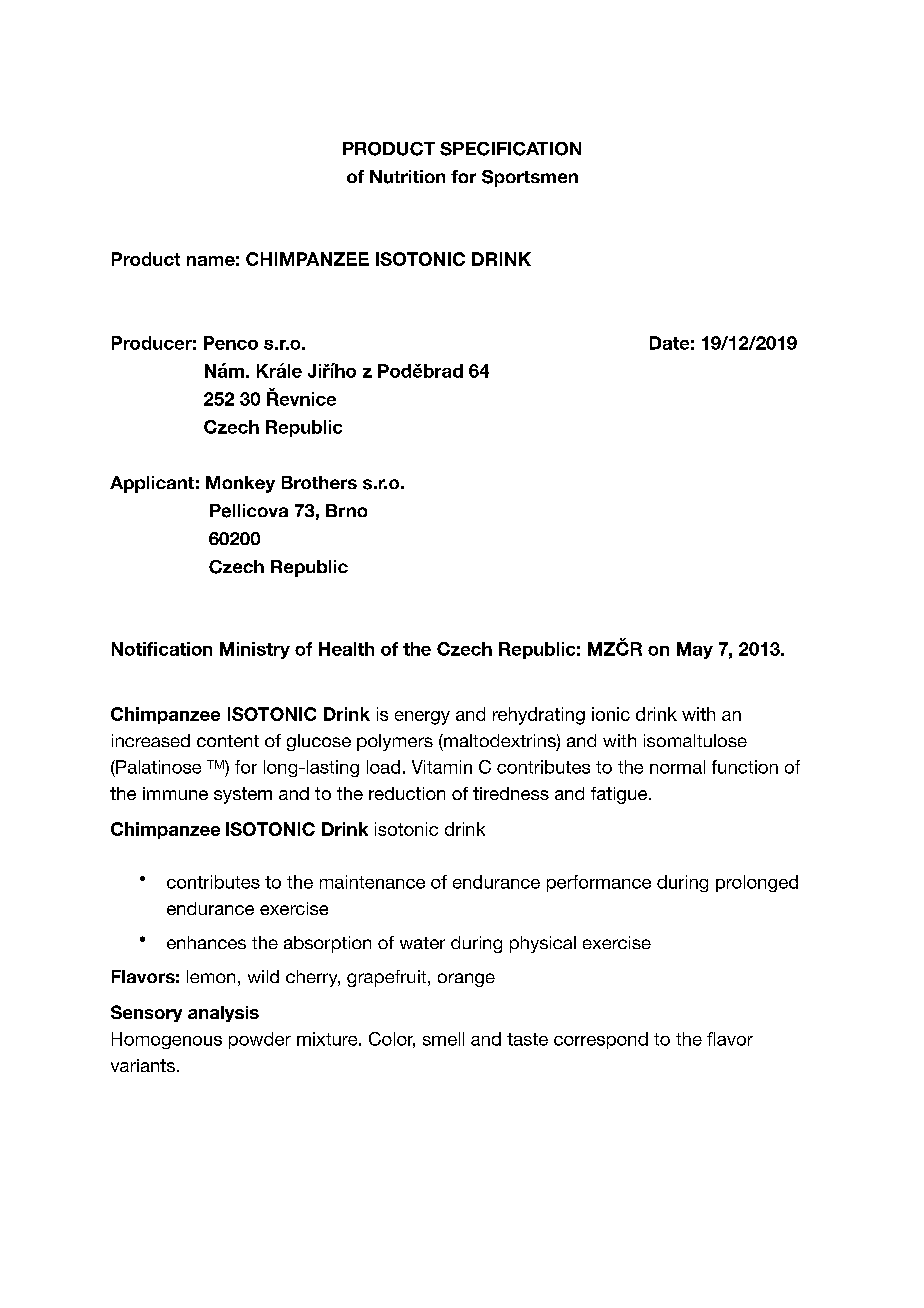 This screenshot has width=924, height=1308. Describe the element at coordinates (695, 650) in the screenshot. I see `May` at that location.
